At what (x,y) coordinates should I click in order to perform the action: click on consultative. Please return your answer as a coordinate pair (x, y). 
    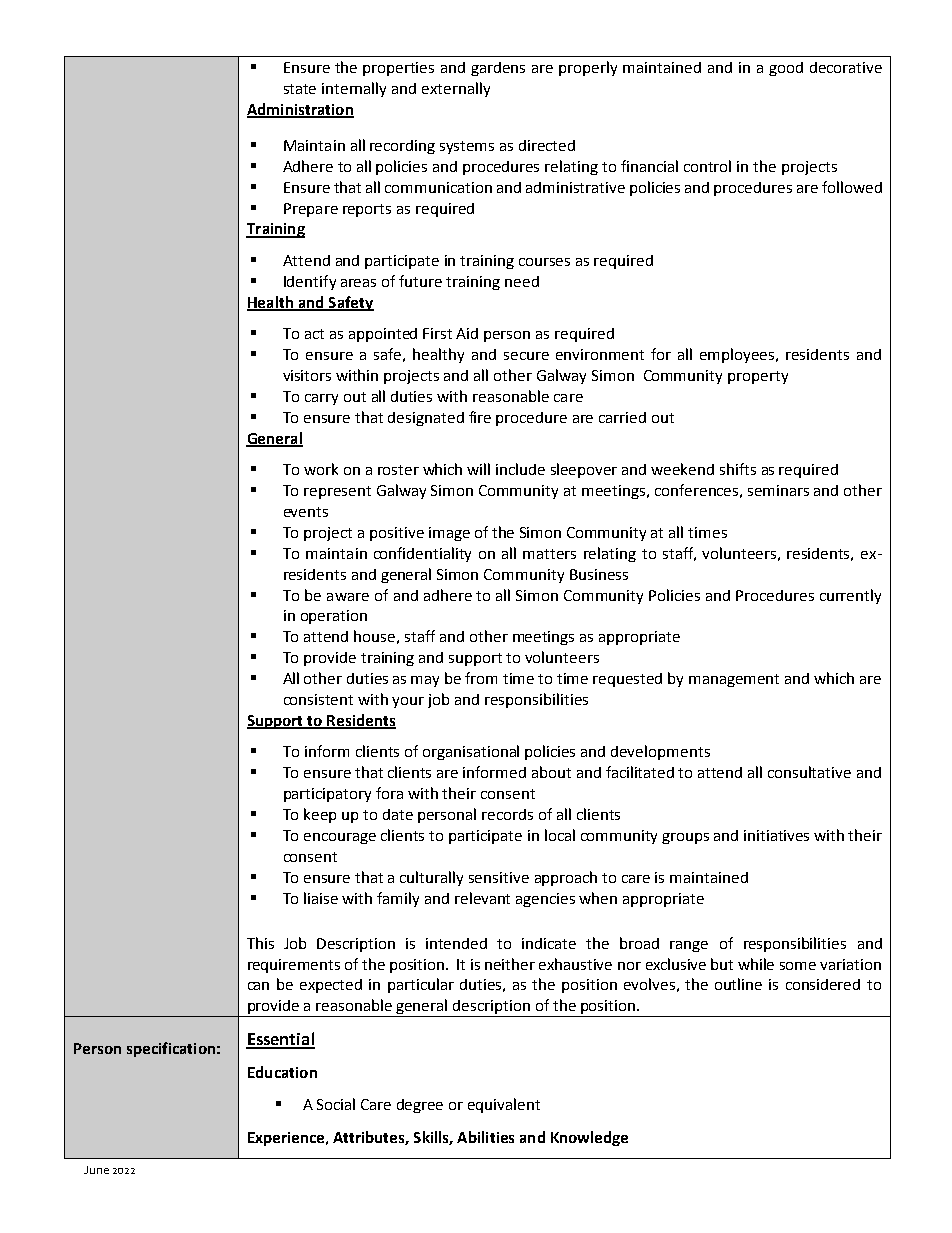
    Looking at the image, I should click on (809, 772).
